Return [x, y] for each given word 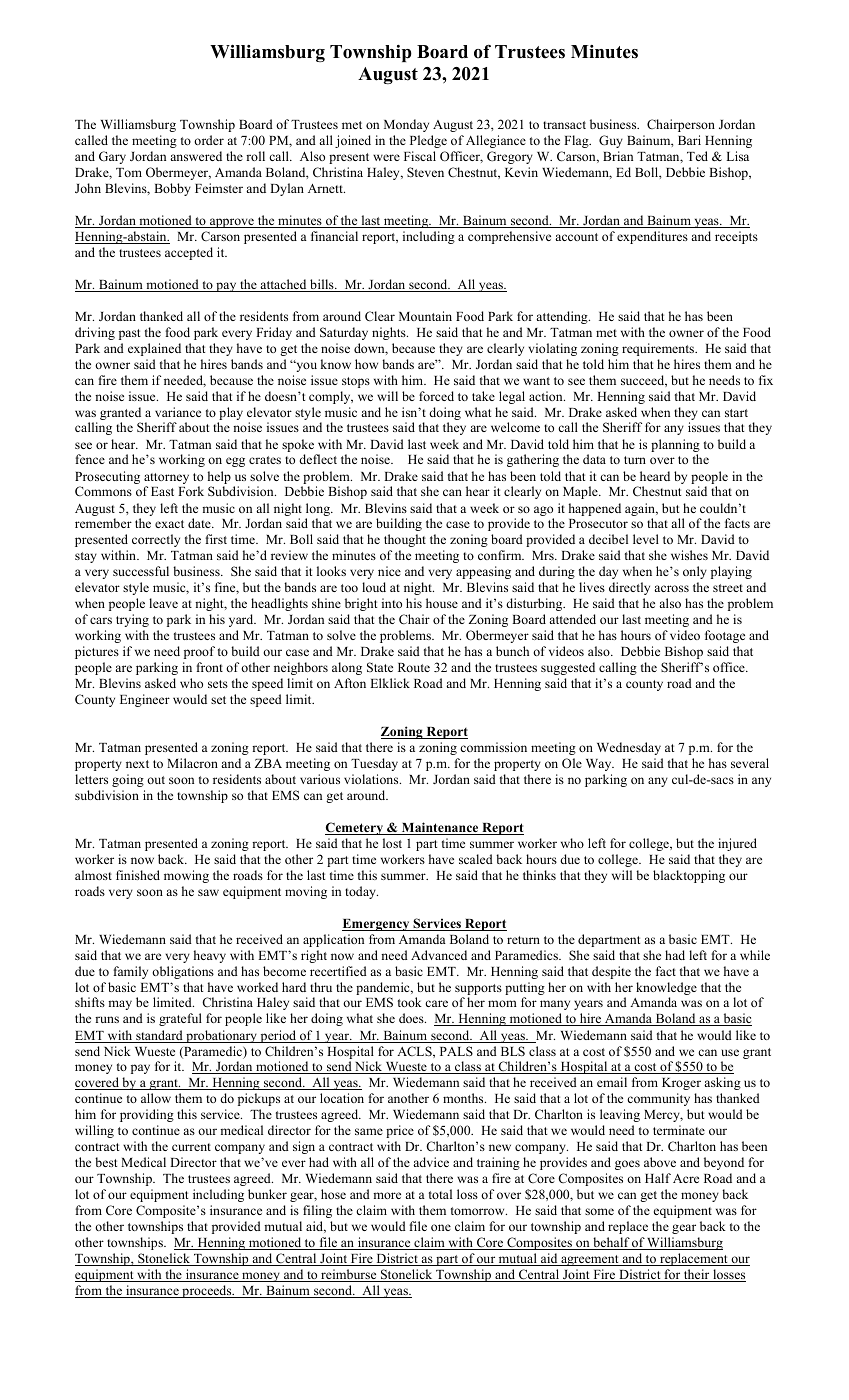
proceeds [207, 1291]
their [697, 1275]
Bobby [172, 189]
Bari [689, 140]
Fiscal [420, 156]
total [440, 1194]
